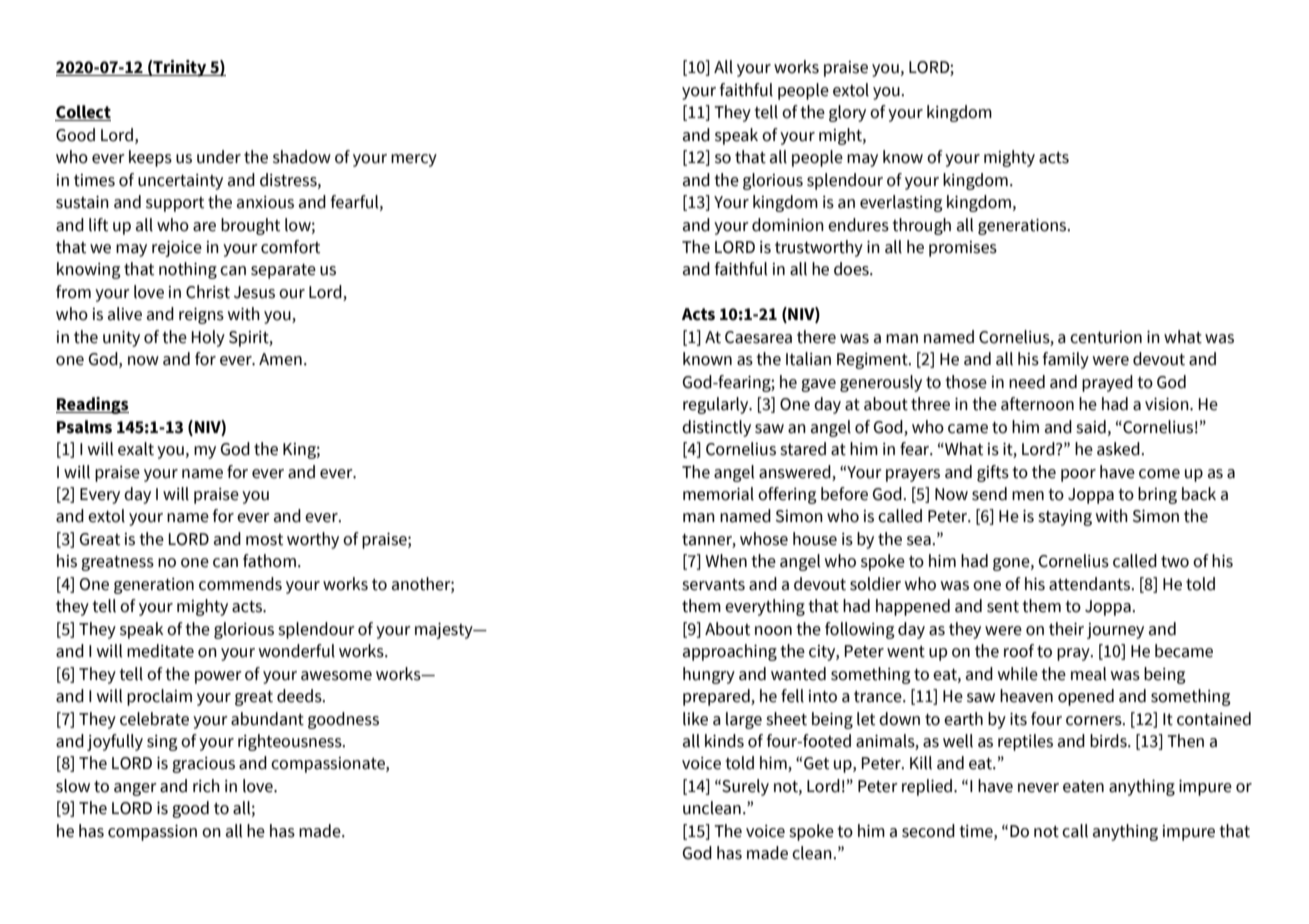 The image size is (1309, 924). What do you see at coordinates (219, 157) in the screenshot?
I see `under` at bounding box center [219, 157].
